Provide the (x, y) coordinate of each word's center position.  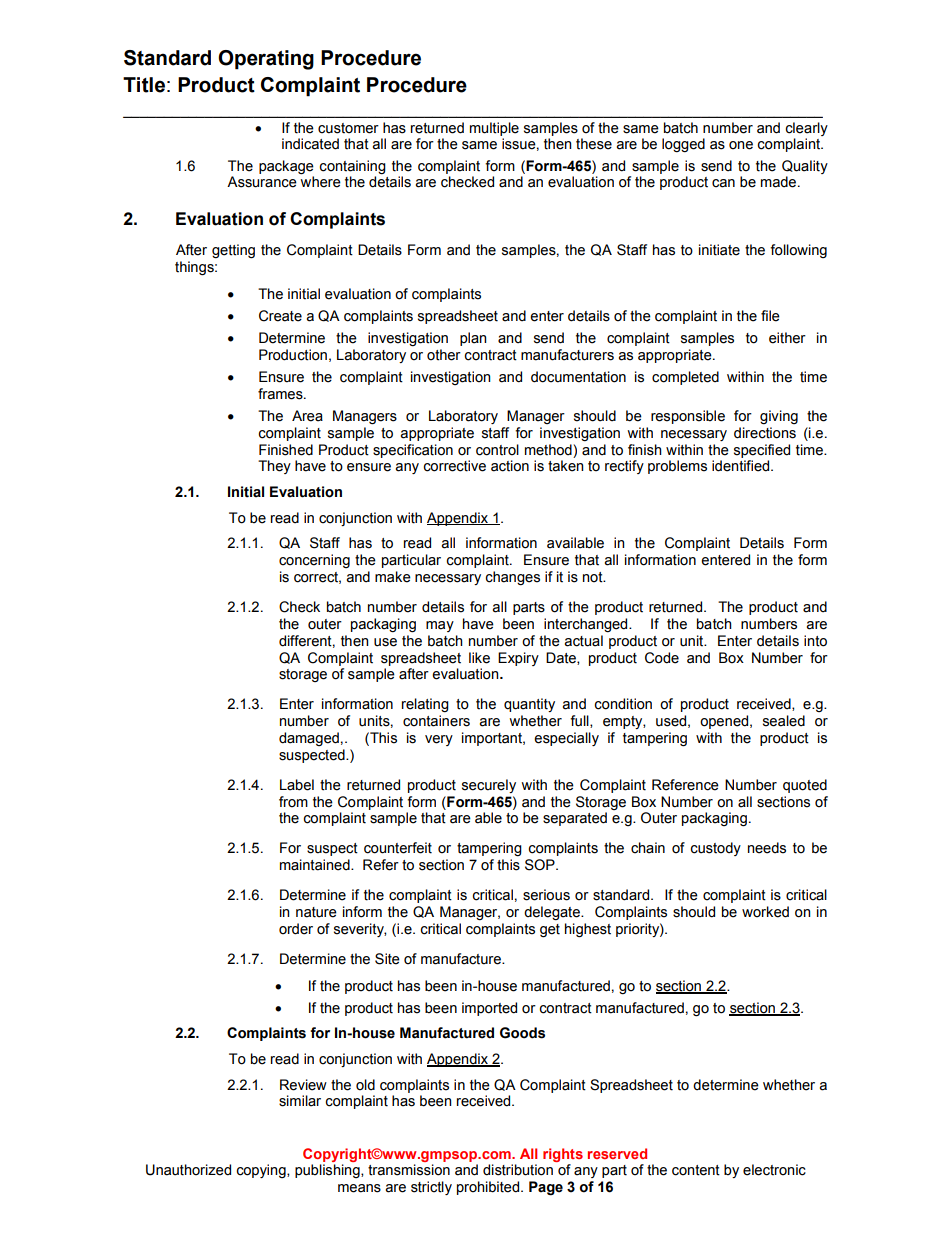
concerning (314, 561)
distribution (518, 1170)
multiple (494, 129)
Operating (266, 60)
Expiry (518, 659)
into (815, 641)
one (741, 145)
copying (262, 1171)
